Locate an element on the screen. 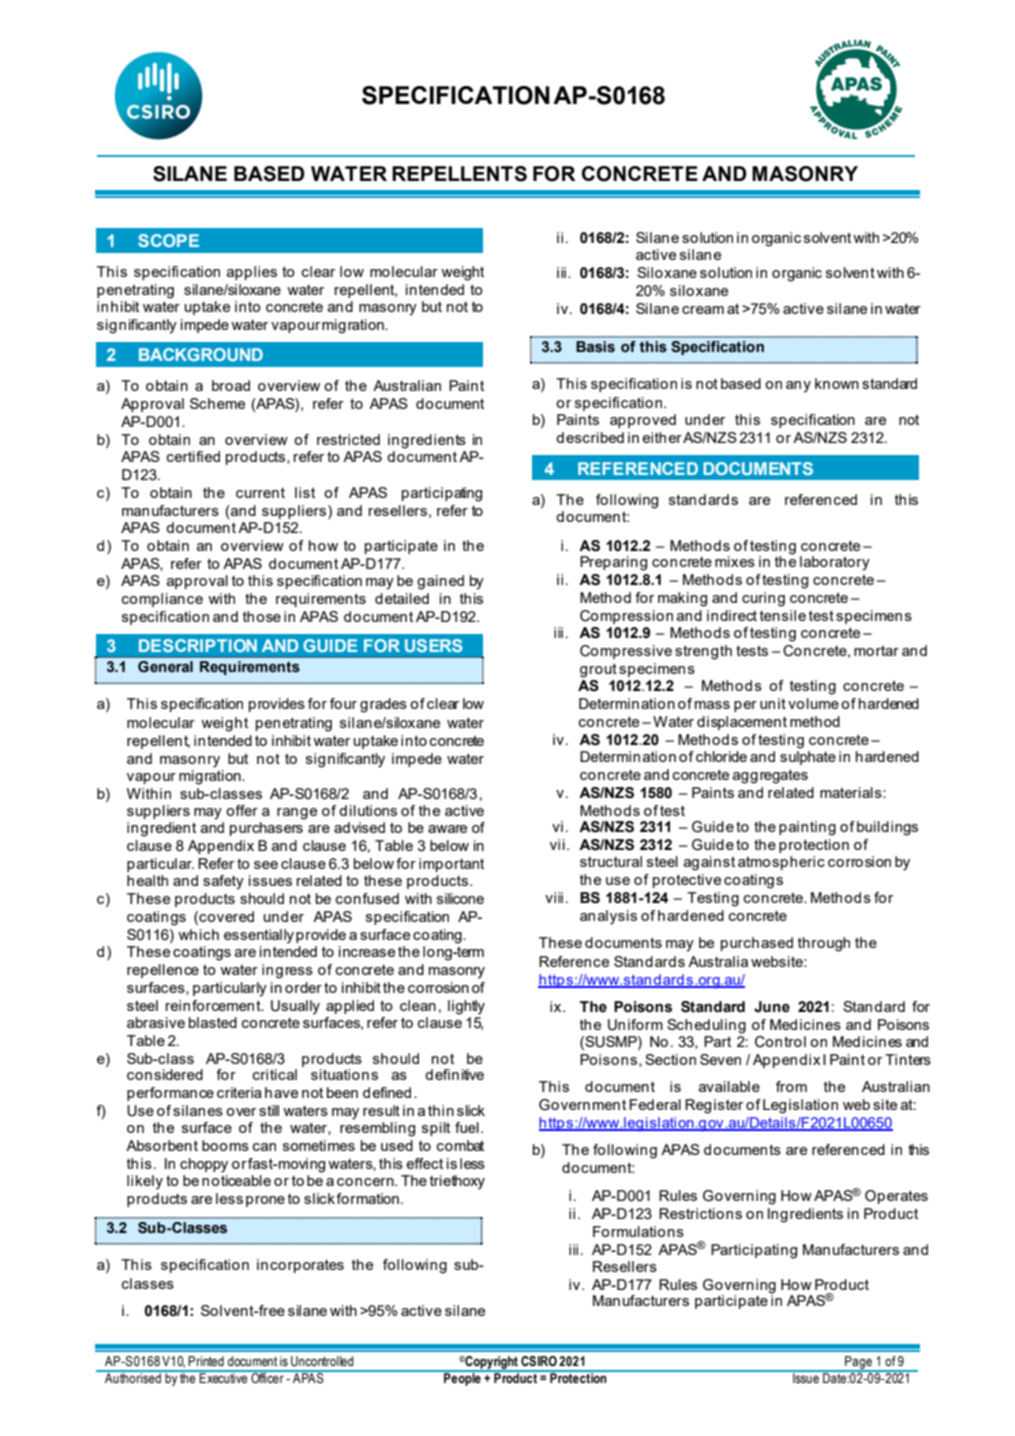 This screenshot has height=1436, width=1015. cream is located at coordinates (703, 310).
